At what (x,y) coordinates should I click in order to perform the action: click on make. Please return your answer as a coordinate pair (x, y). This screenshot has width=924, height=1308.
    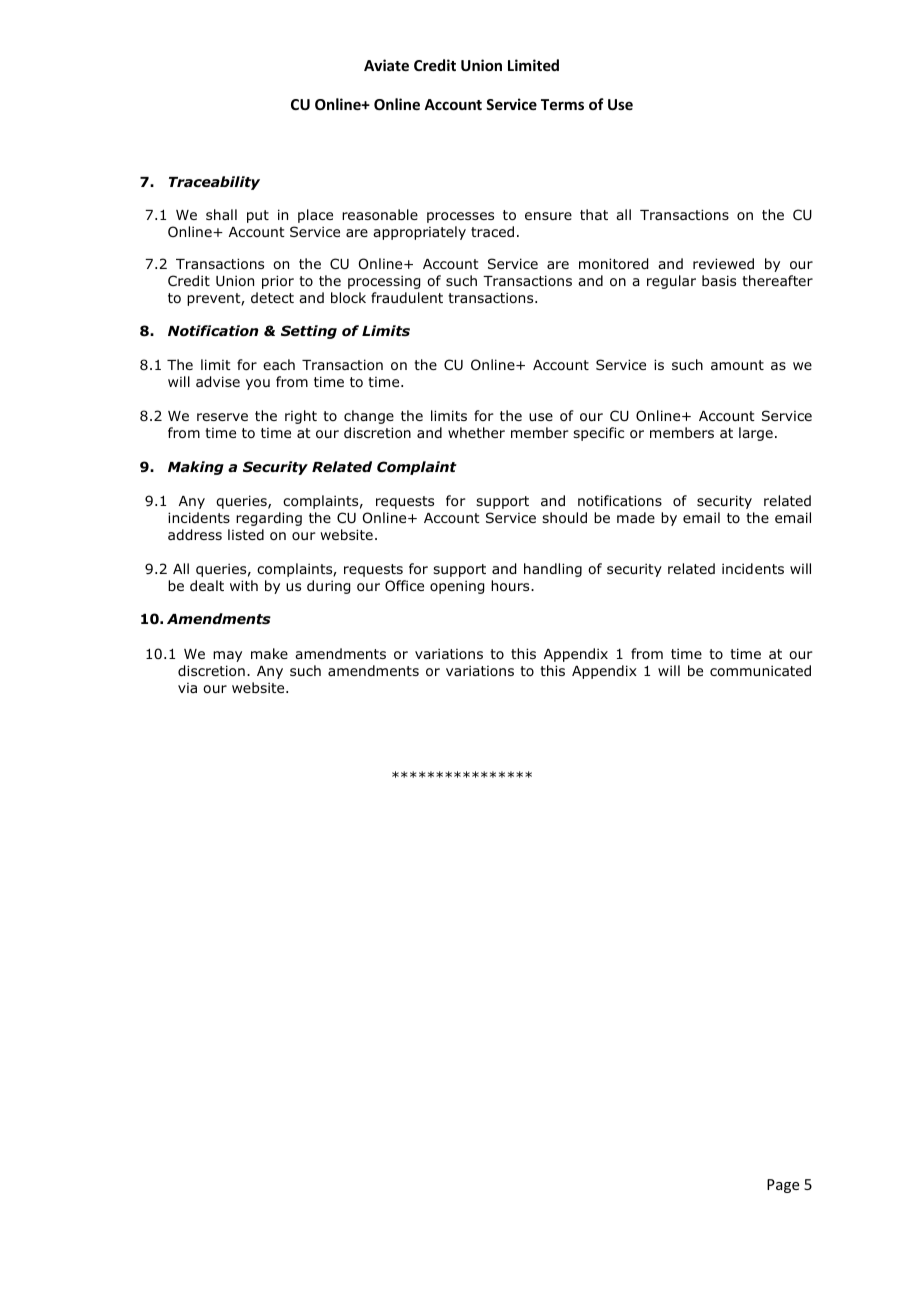
    Looking at the image, I should click on (269, 653).
